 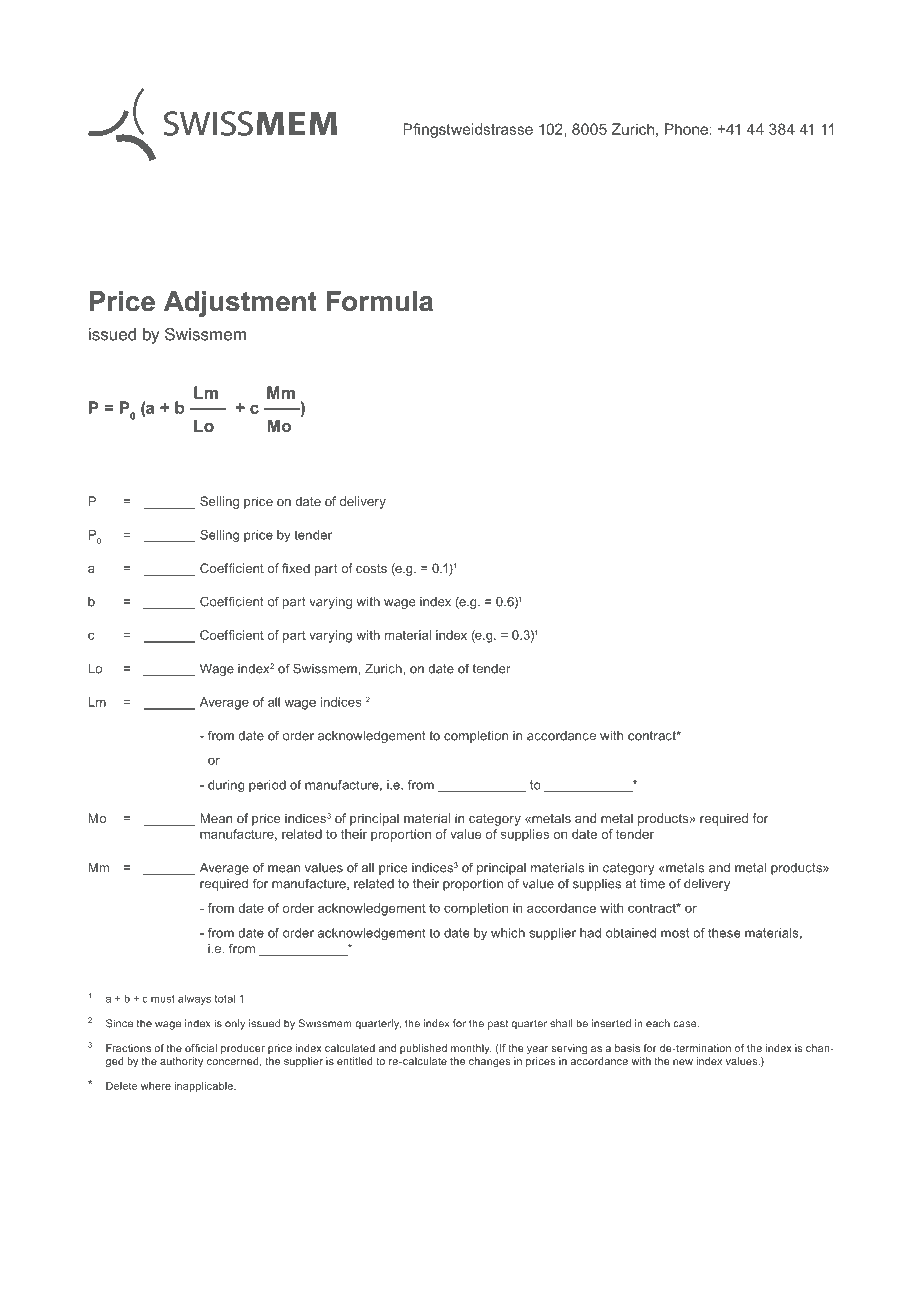 What do you see at coordinates (371, 568) in the screenshot?
I see `costs` at bounding box center [371, 568].
